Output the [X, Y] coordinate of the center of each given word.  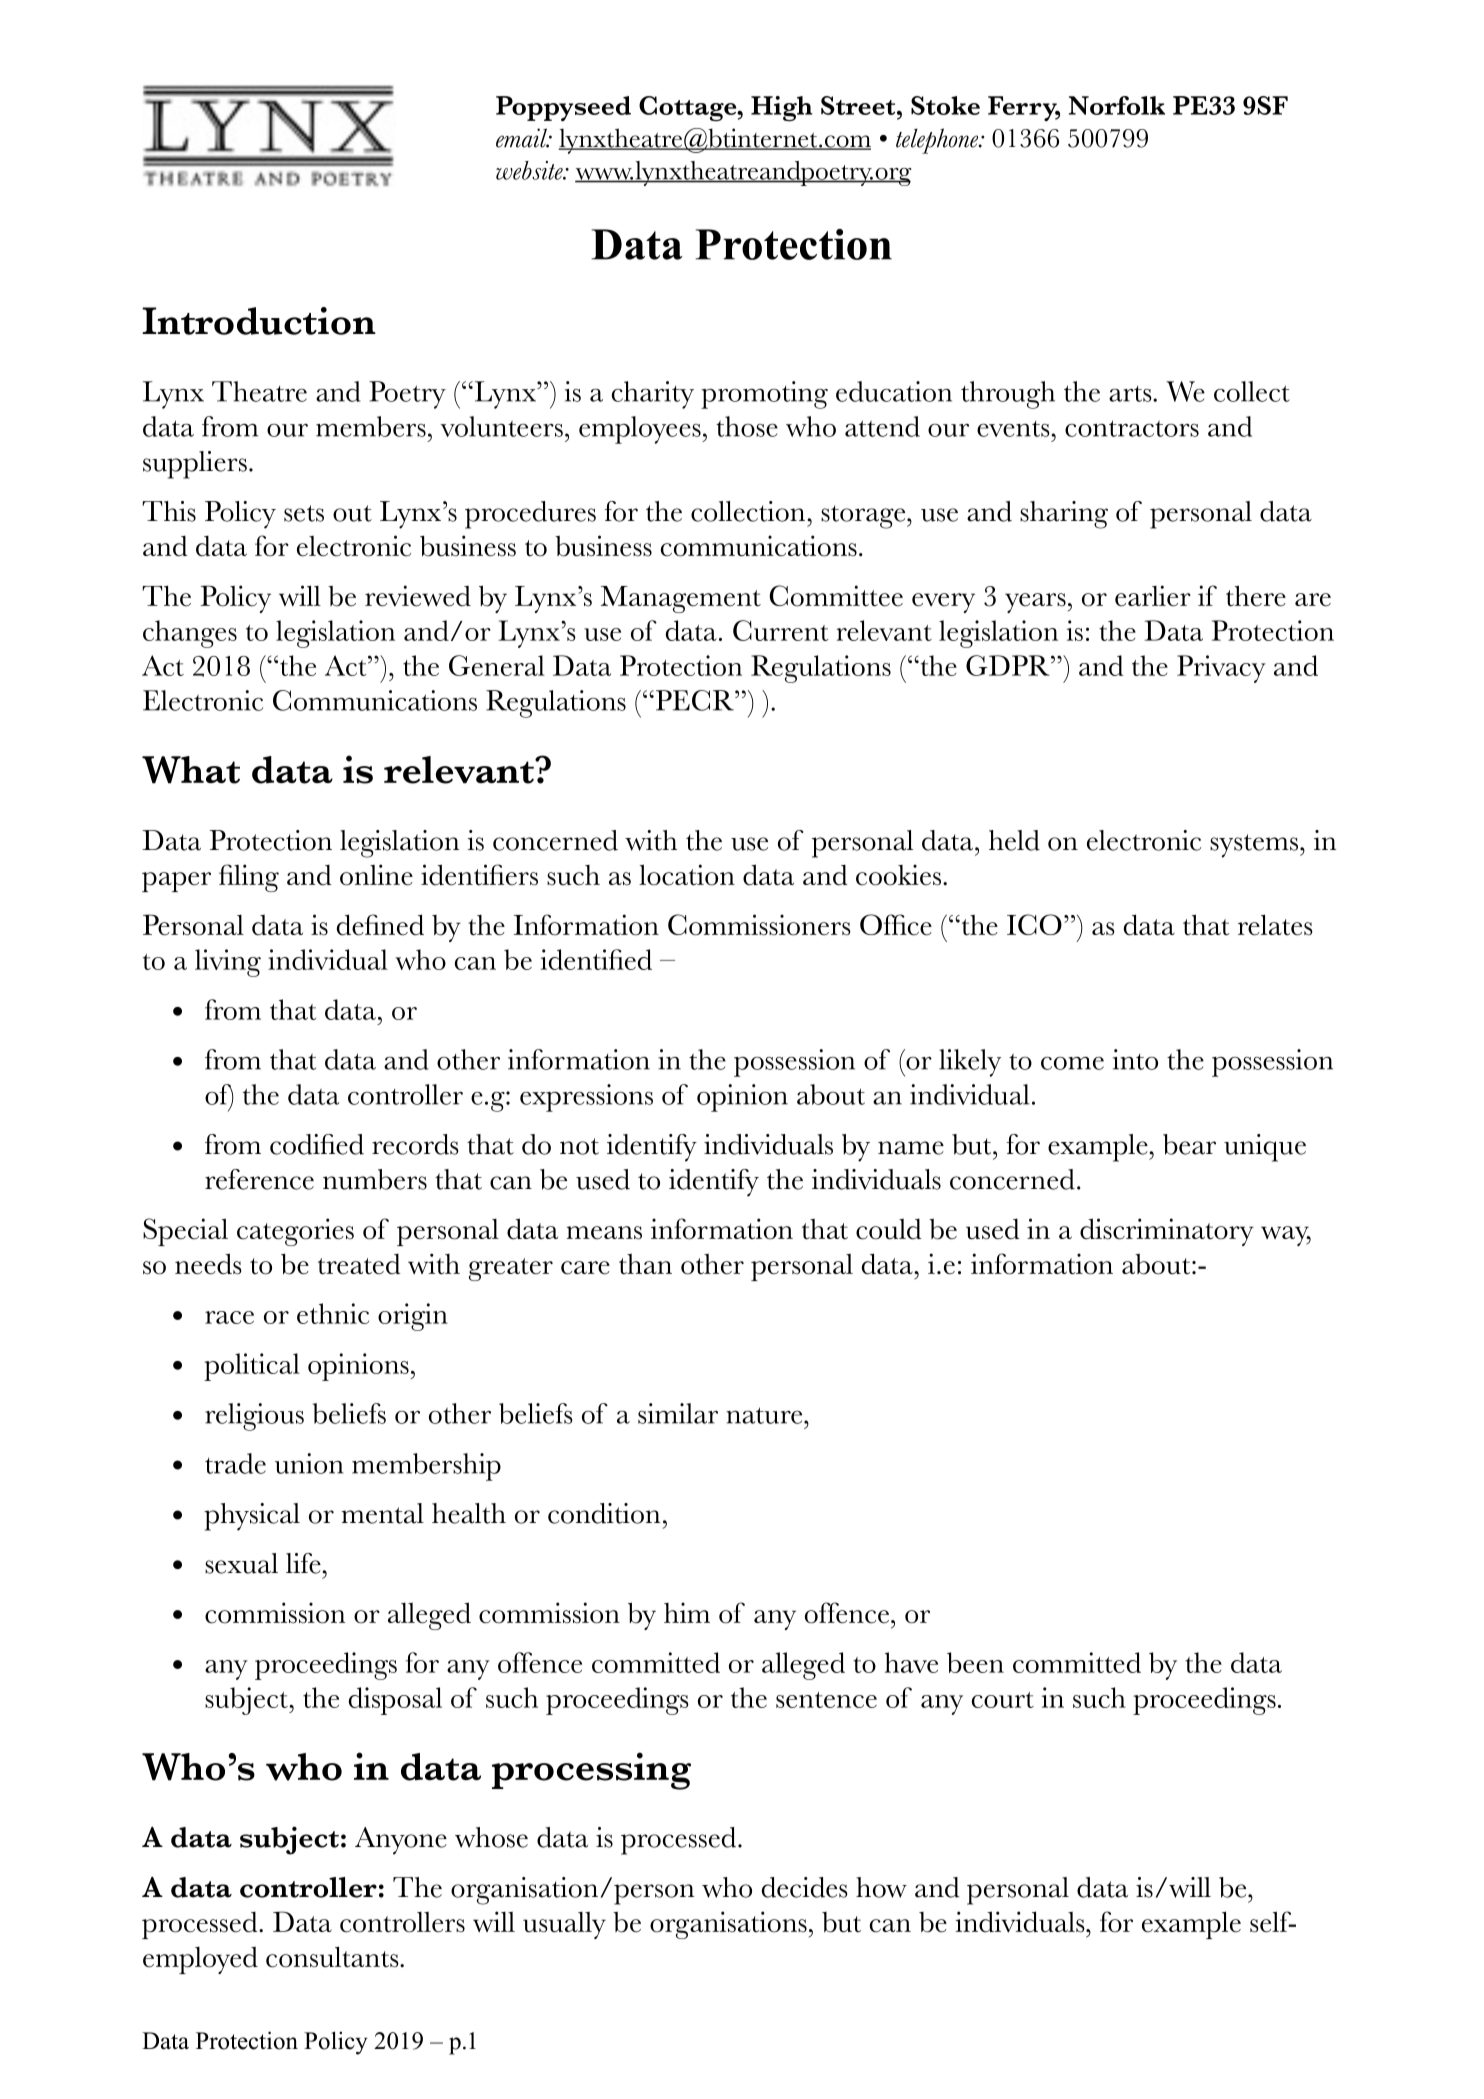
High [782, 108]
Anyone [401, 1841]
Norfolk [1117, 105]
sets [304, 513]
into [1135, 1059]
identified [596, 959]
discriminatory [1167, 1232]
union [309, 1463]
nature [765, 1415]
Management [681, 599]
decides [805, 1887]
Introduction [259, 321]
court [1003, 1700]
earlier [1153, 596]
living [228, 963]
